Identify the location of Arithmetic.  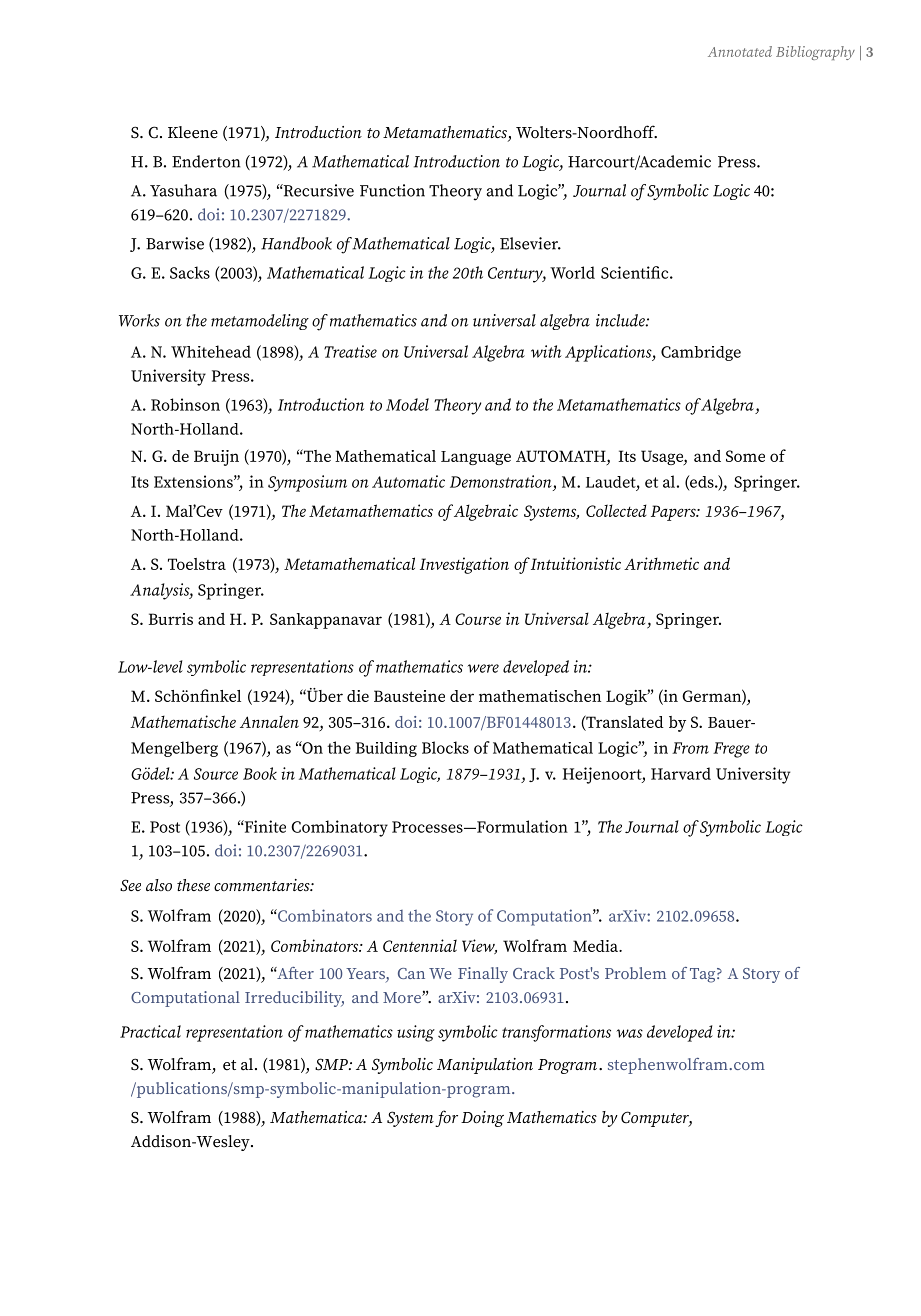
(661, 563).
